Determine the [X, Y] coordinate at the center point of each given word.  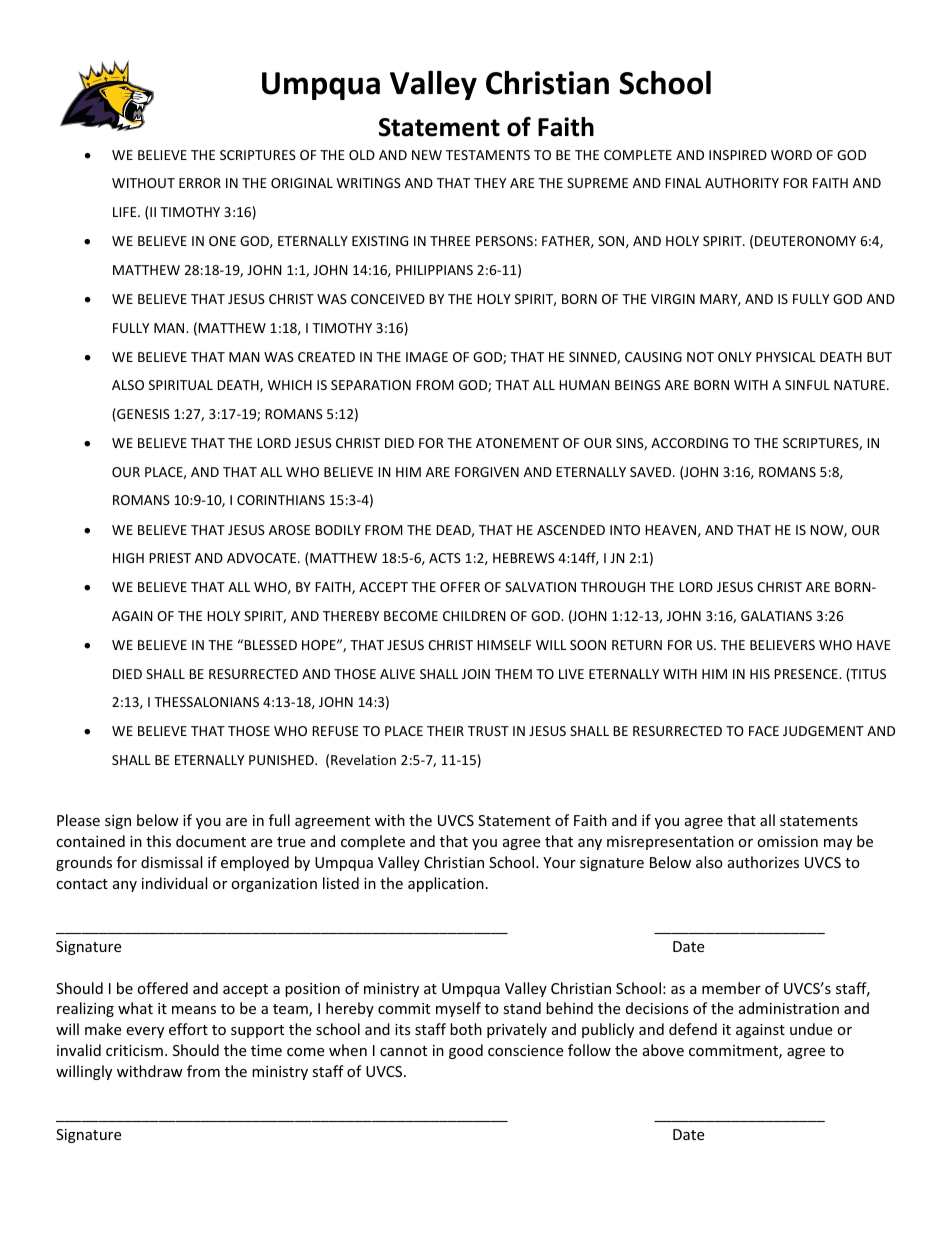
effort [188, 1029]
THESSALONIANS [206, 702]
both [466, 1029]
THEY [490, 183]
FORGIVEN [487, 472]
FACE [764, 731]
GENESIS [142, 415]
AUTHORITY [742, 183]
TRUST [488, 731]
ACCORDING [689, 443]
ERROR [200, 183]
